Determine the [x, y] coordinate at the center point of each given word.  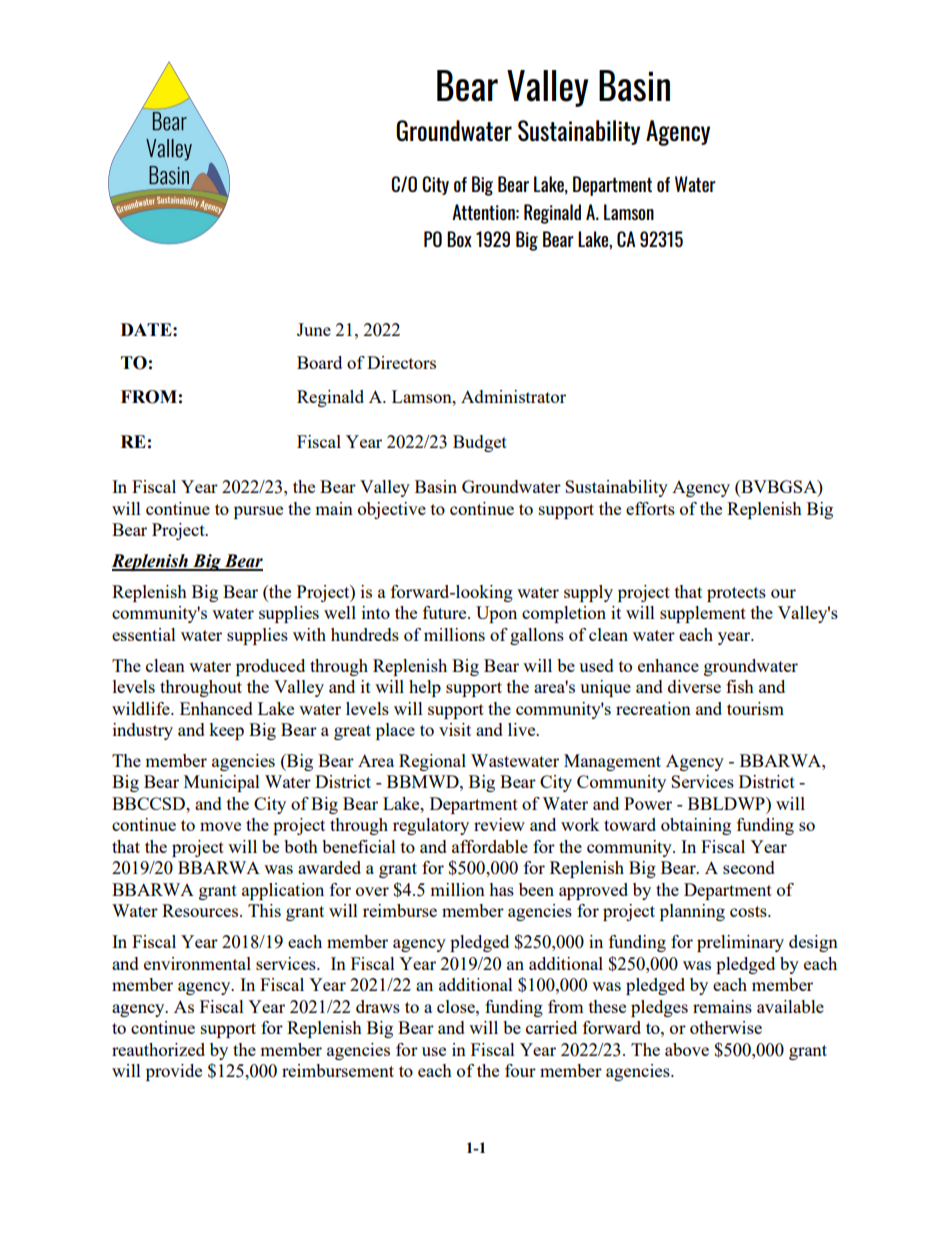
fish [740, 686]
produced [270, 667]
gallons [537, 636]
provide [174, 1072]
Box [459, 239]
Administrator [513, 396]
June [314, 329]
